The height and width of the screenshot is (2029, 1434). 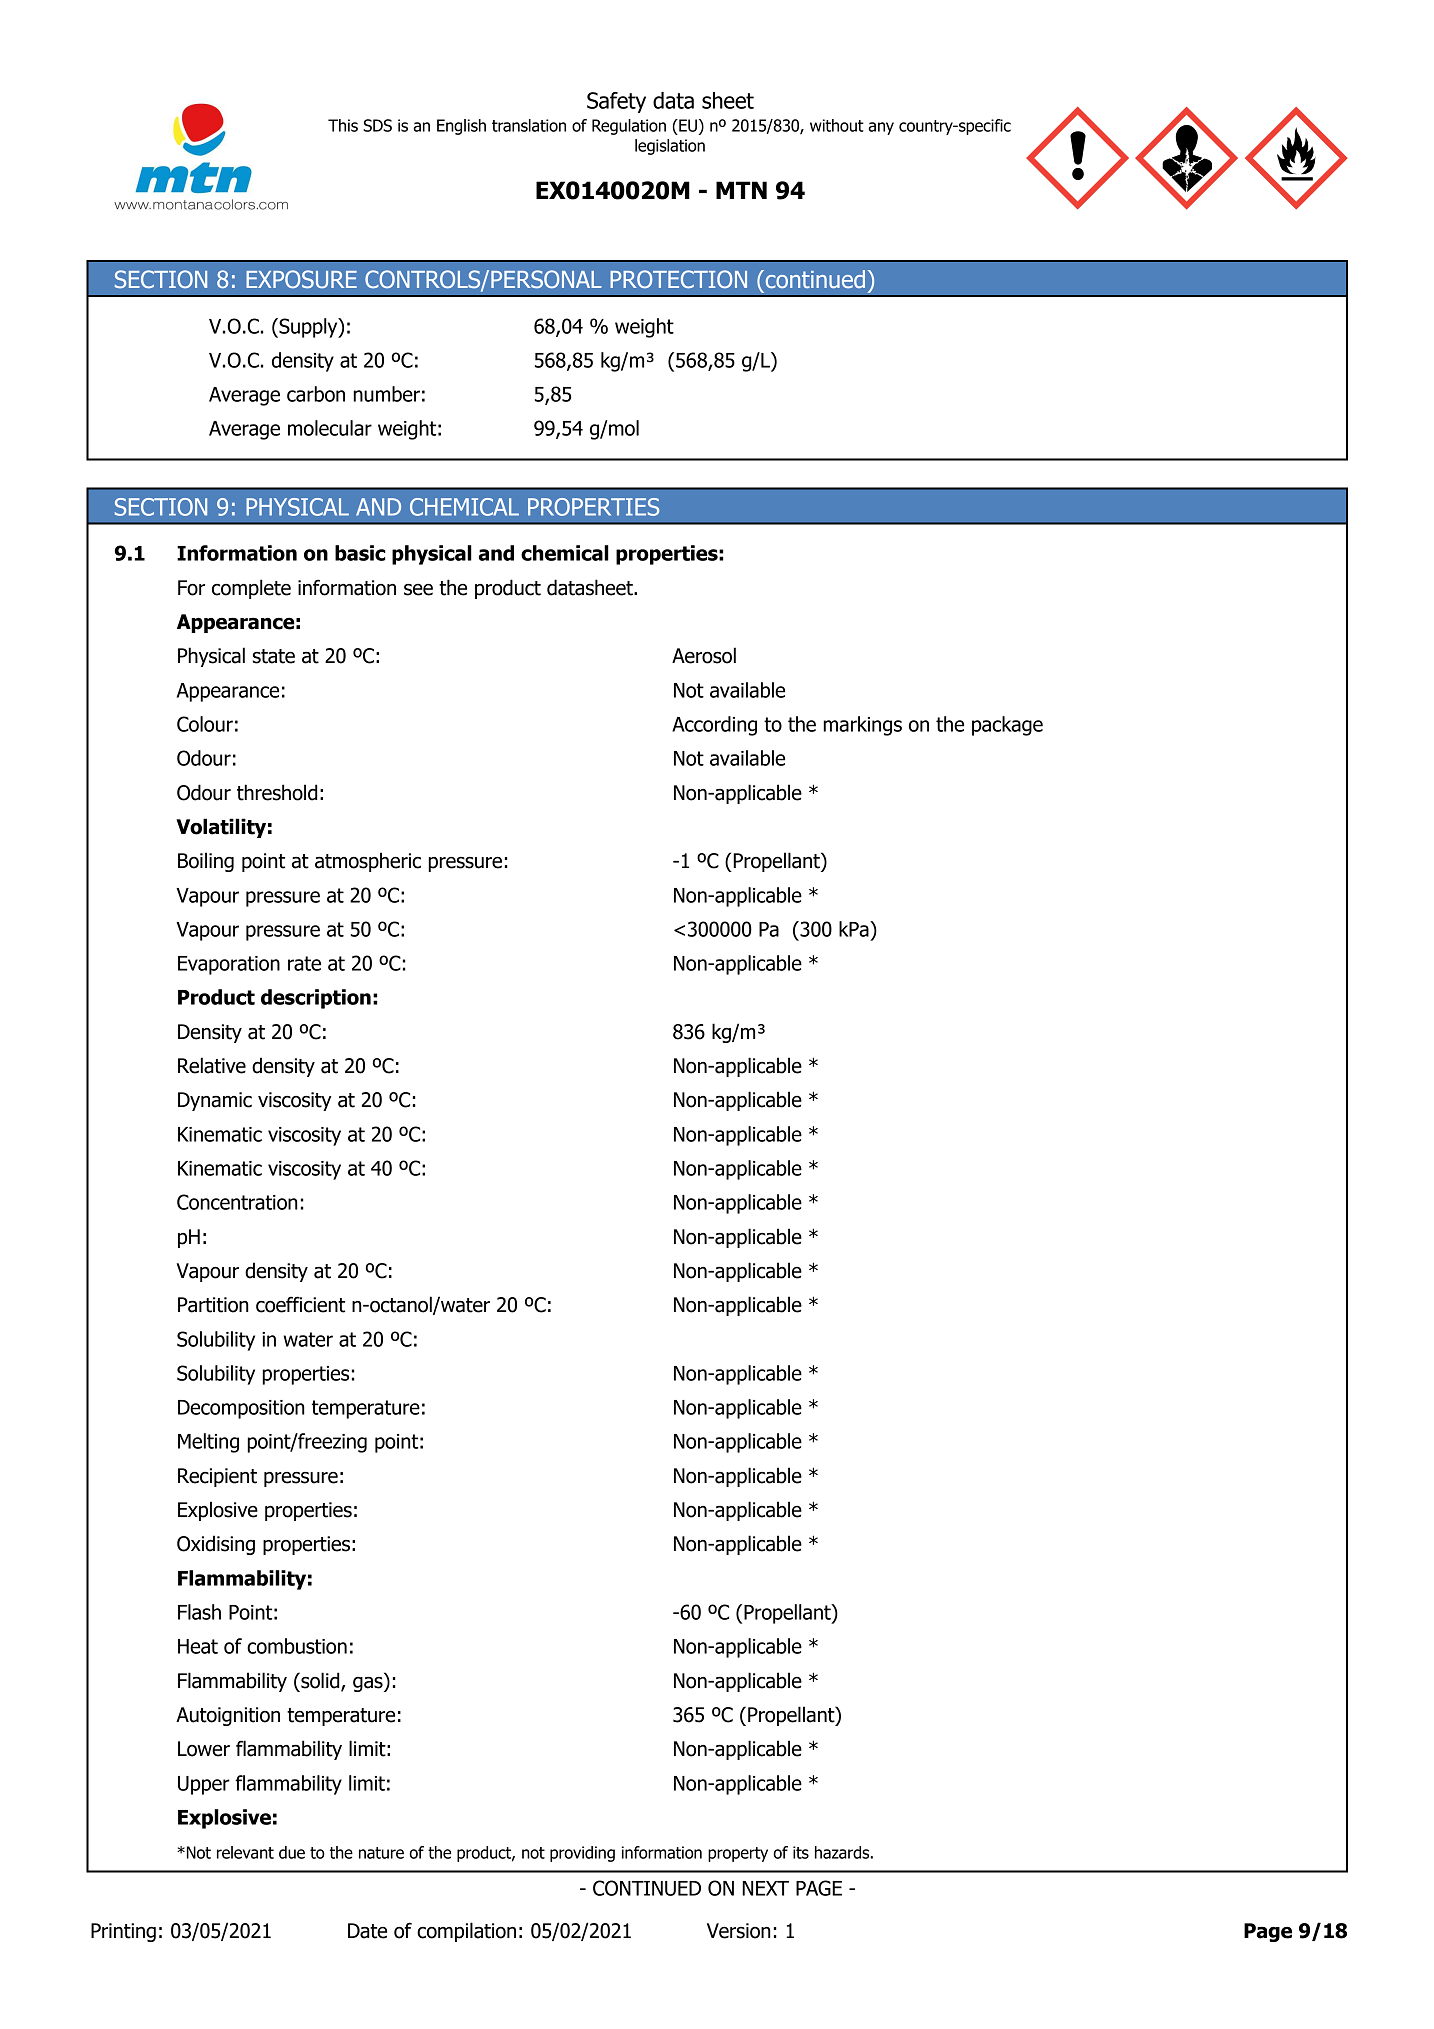 I want to click on This, so click(x=343, y=125).
